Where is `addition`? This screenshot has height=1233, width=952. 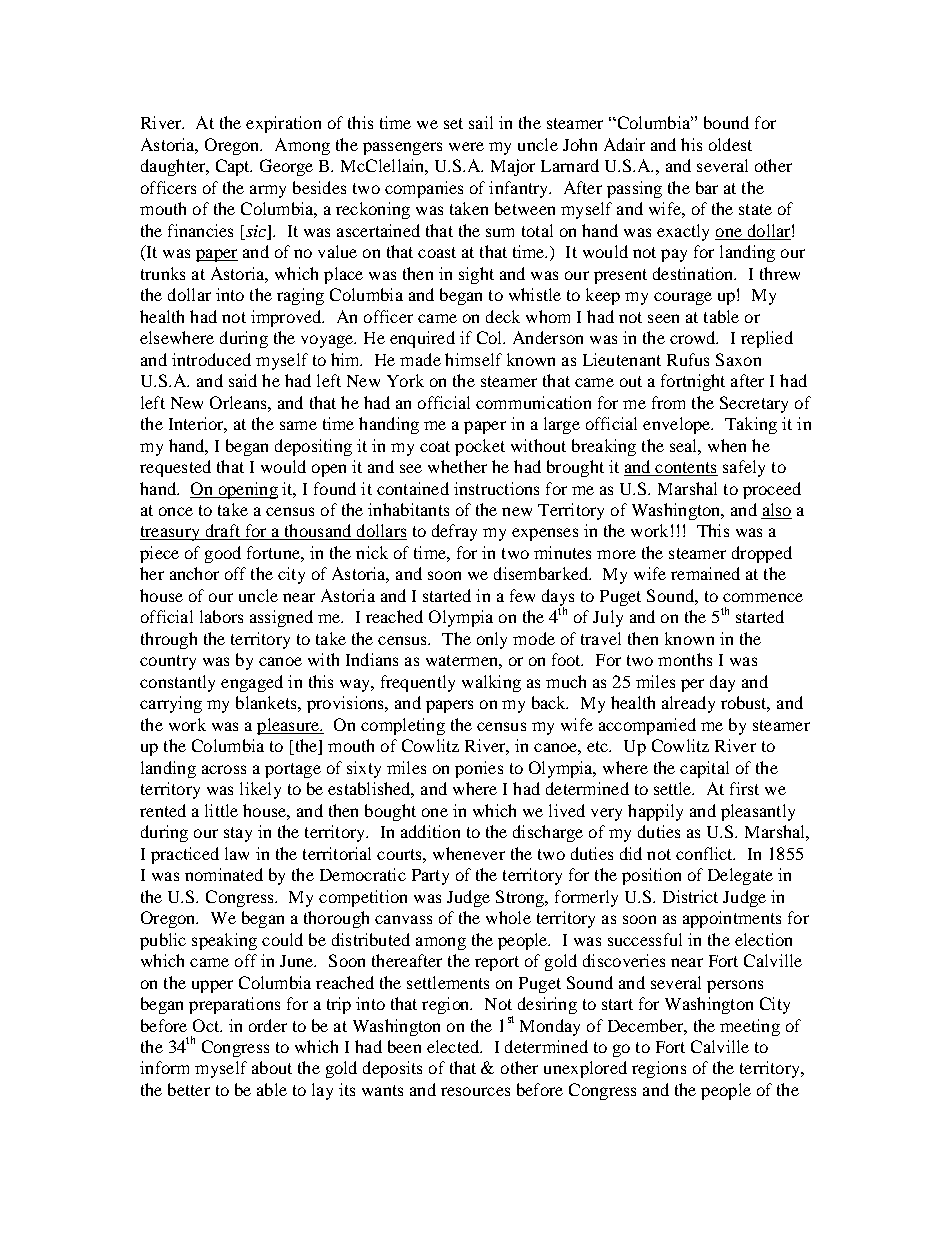 addition is located at coordinates (430, 831).
